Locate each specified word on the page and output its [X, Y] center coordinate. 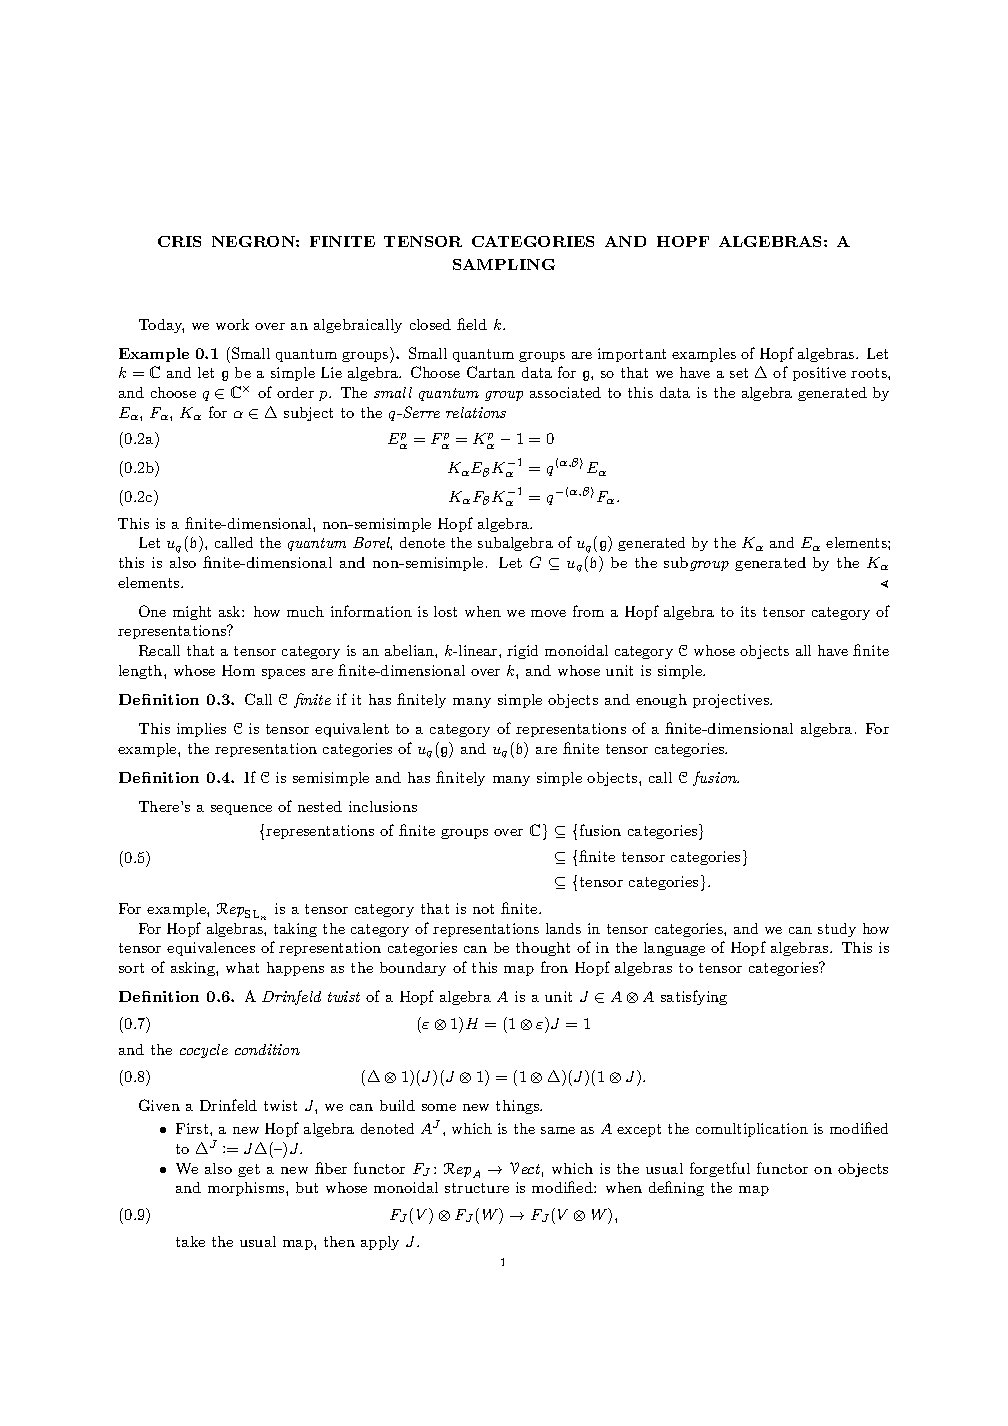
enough [661, 701]
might [192, 613]
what [242, 967]
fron [554, 967]
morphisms [247, 1189]
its [748, 611]
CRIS [179, 241]
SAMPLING [504, 264]
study [837, 930]
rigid [522, 652]
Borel [372, 543]
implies [201, 730]
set [739, 373]
